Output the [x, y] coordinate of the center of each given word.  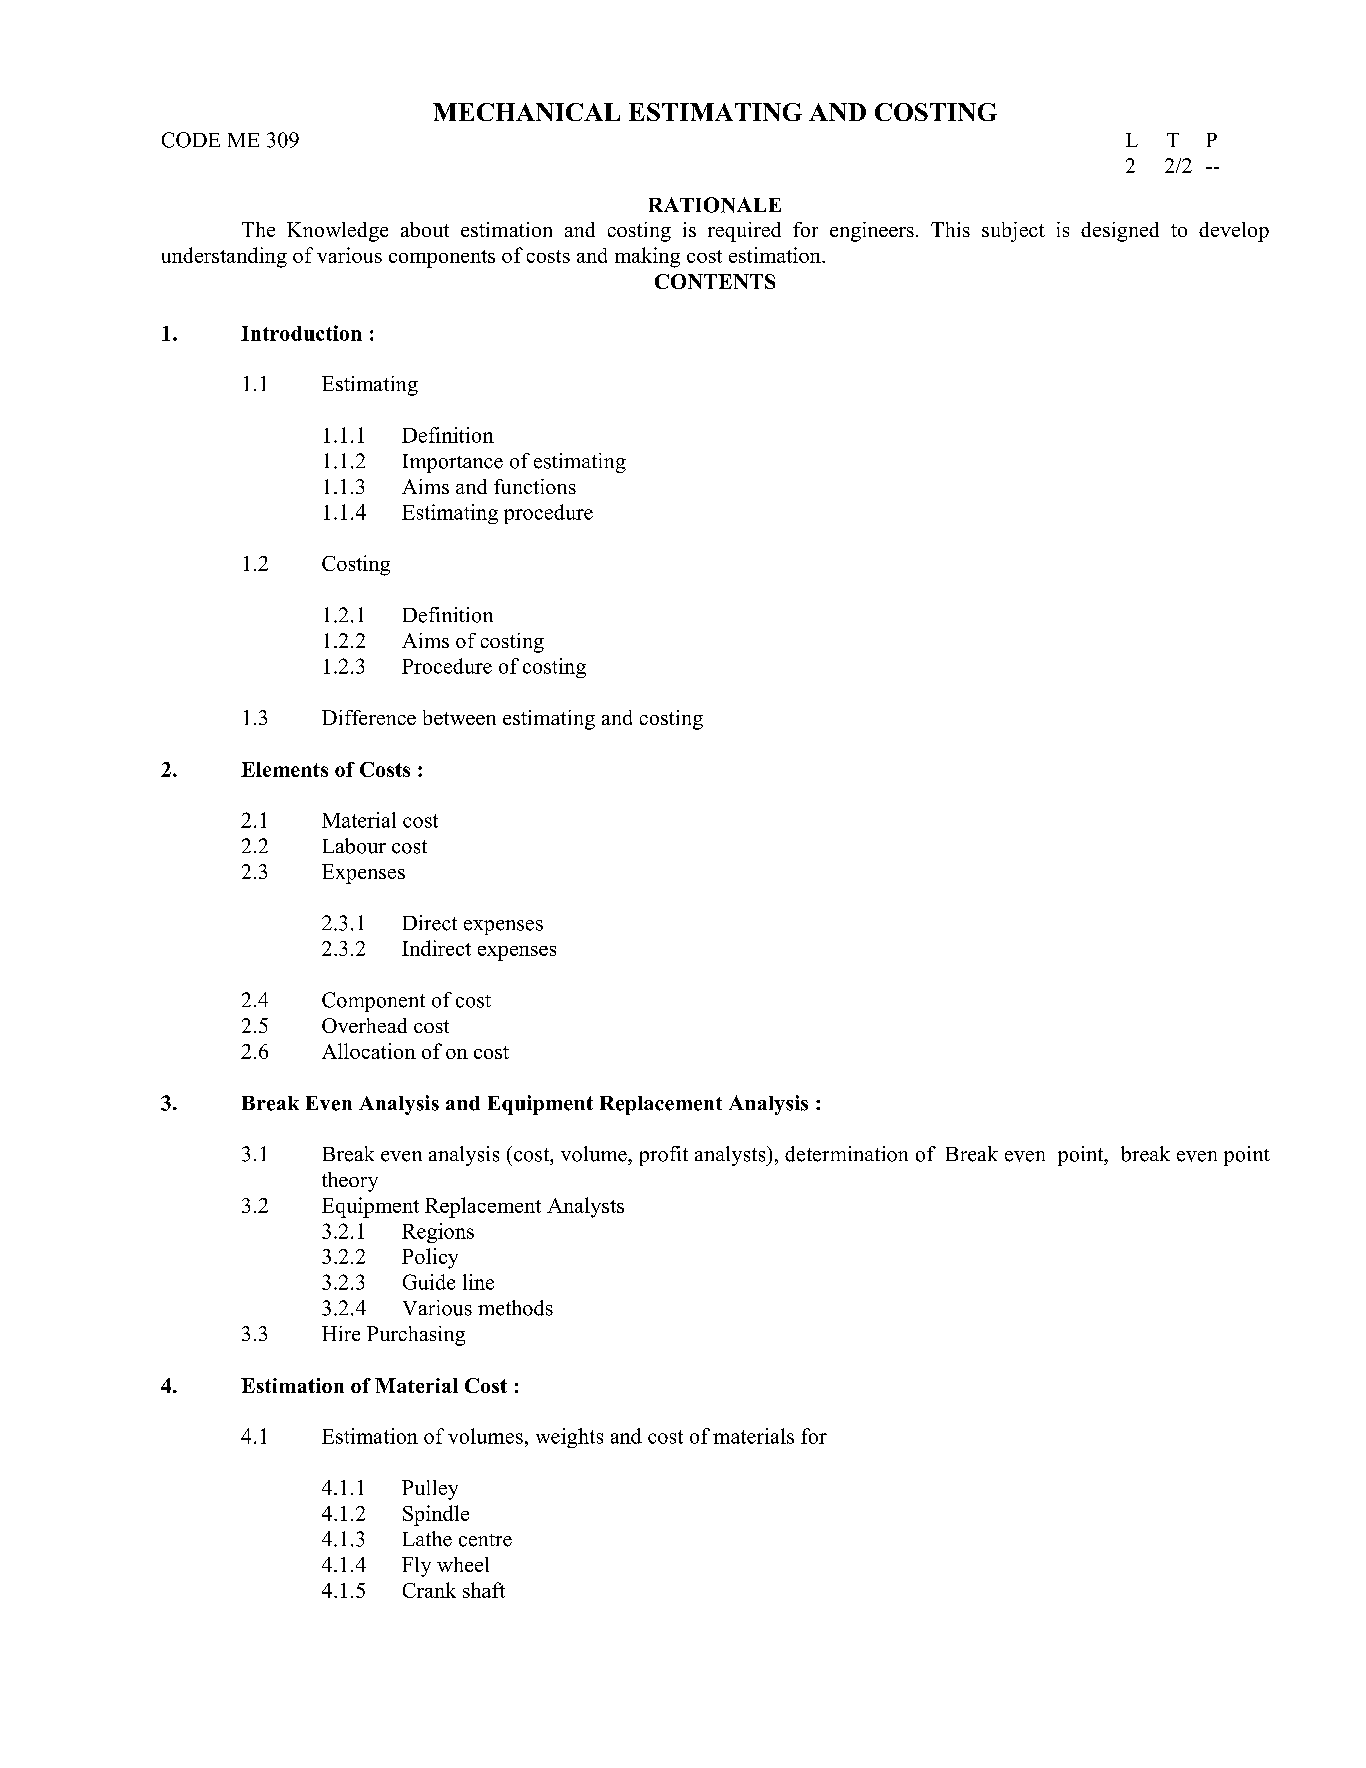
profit [664, 1156]
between [459, 717]
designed [1120, 232]
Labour [354, 846]
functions [535, 486]
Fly [416, 1567]
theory [350, 1182]
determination [846, 1154]
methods [515, 1308]
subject [1013, 232]
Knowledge [337, 232]
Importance [453, 463]
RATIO [685, 205]
